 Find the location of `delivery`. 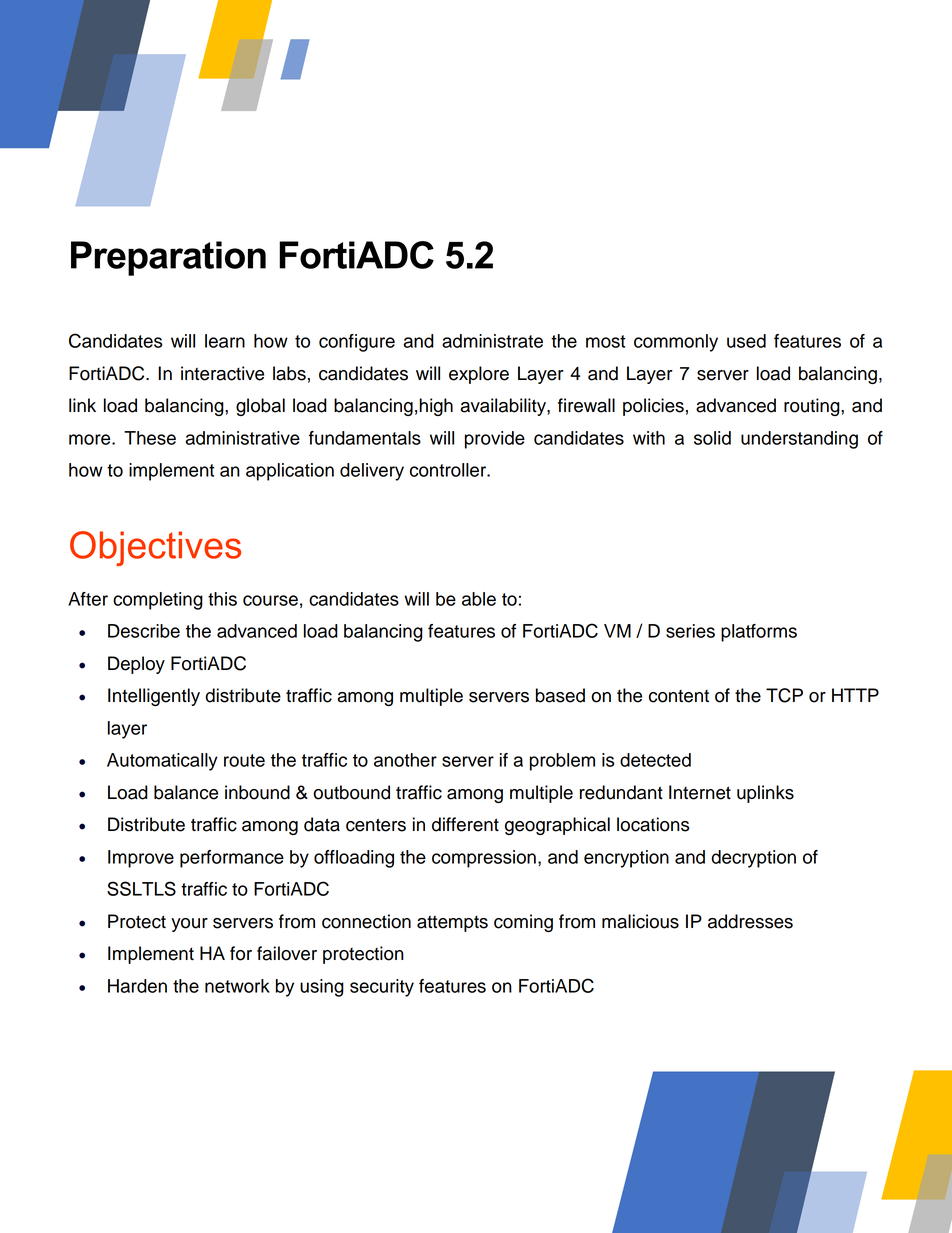

delivery is located at coordinates (372, 472).
